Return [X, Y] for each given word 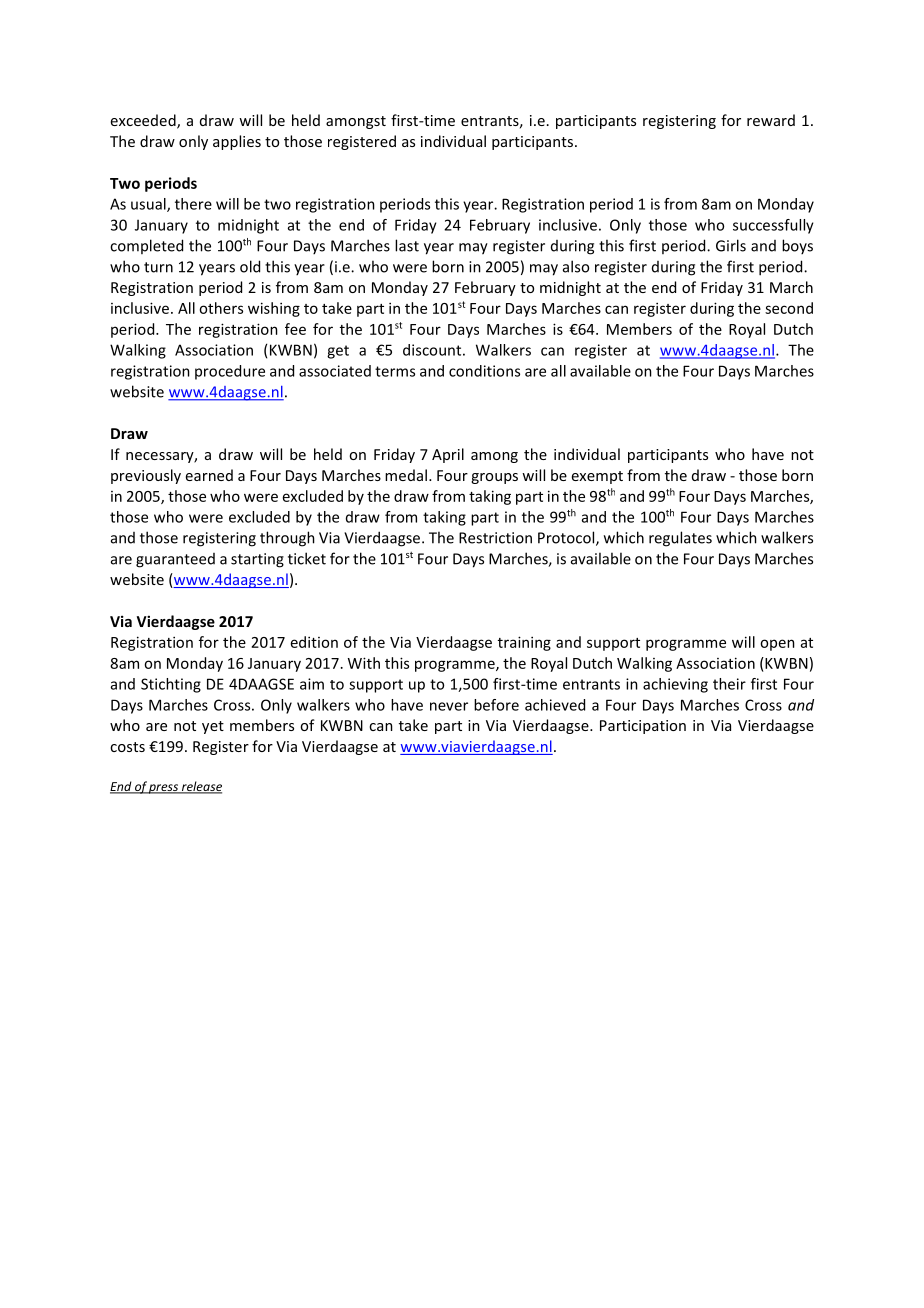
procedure [230, 372]
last [407, 245]
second [789, 308]
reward [771, 120]
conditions [484, 371]
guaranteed [175, 560]
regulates [680, 539]
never [449, 706]
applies [237, 142]
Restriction [495, 538]
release [201, 787]
